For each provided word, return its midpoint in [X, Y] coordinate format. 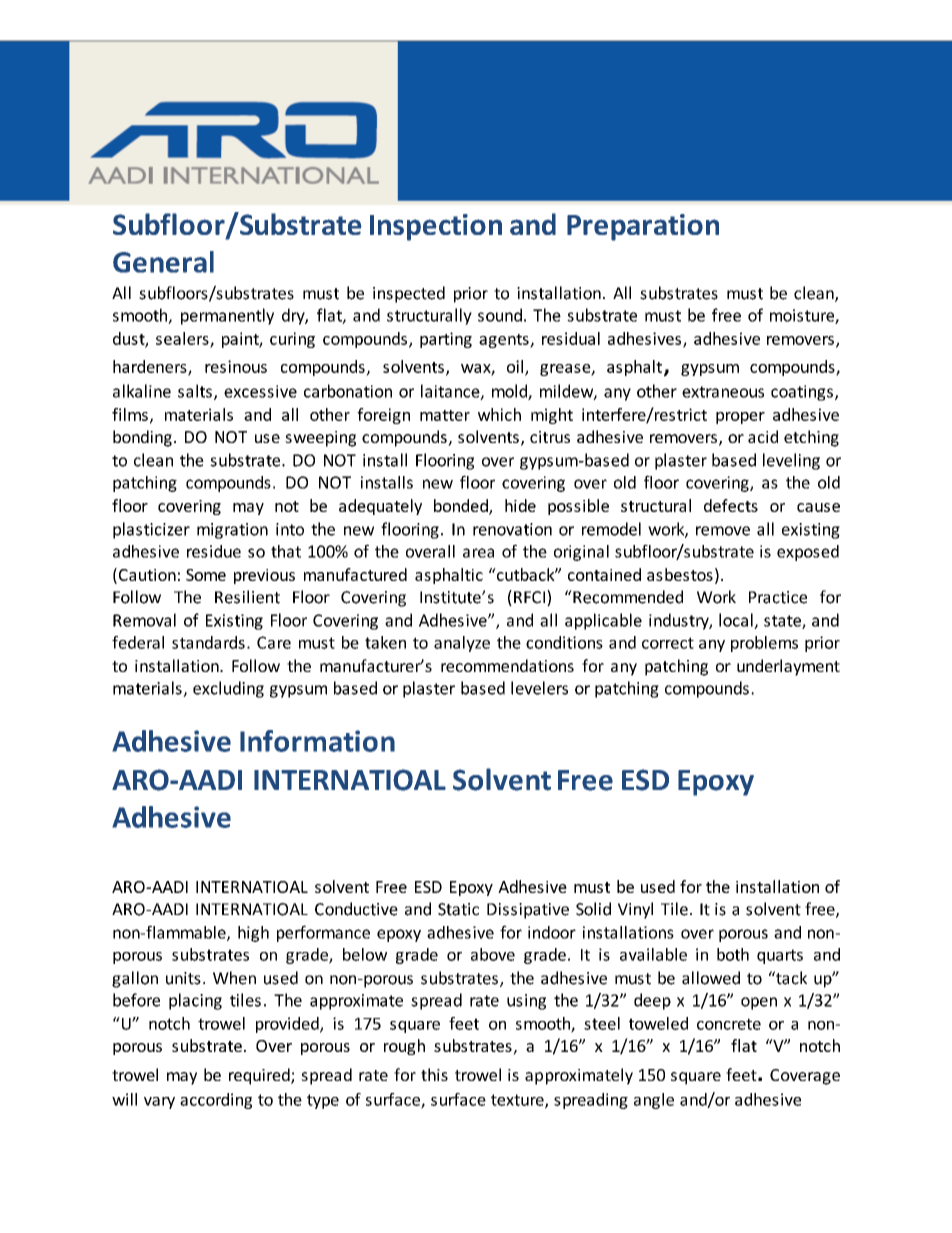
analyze [462, 644]
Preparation [643, 227]
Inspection [436, 227]
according [216, 1101]
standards [208, 642]
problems [764, 644]
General [163, 262]
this [434, 1074]
